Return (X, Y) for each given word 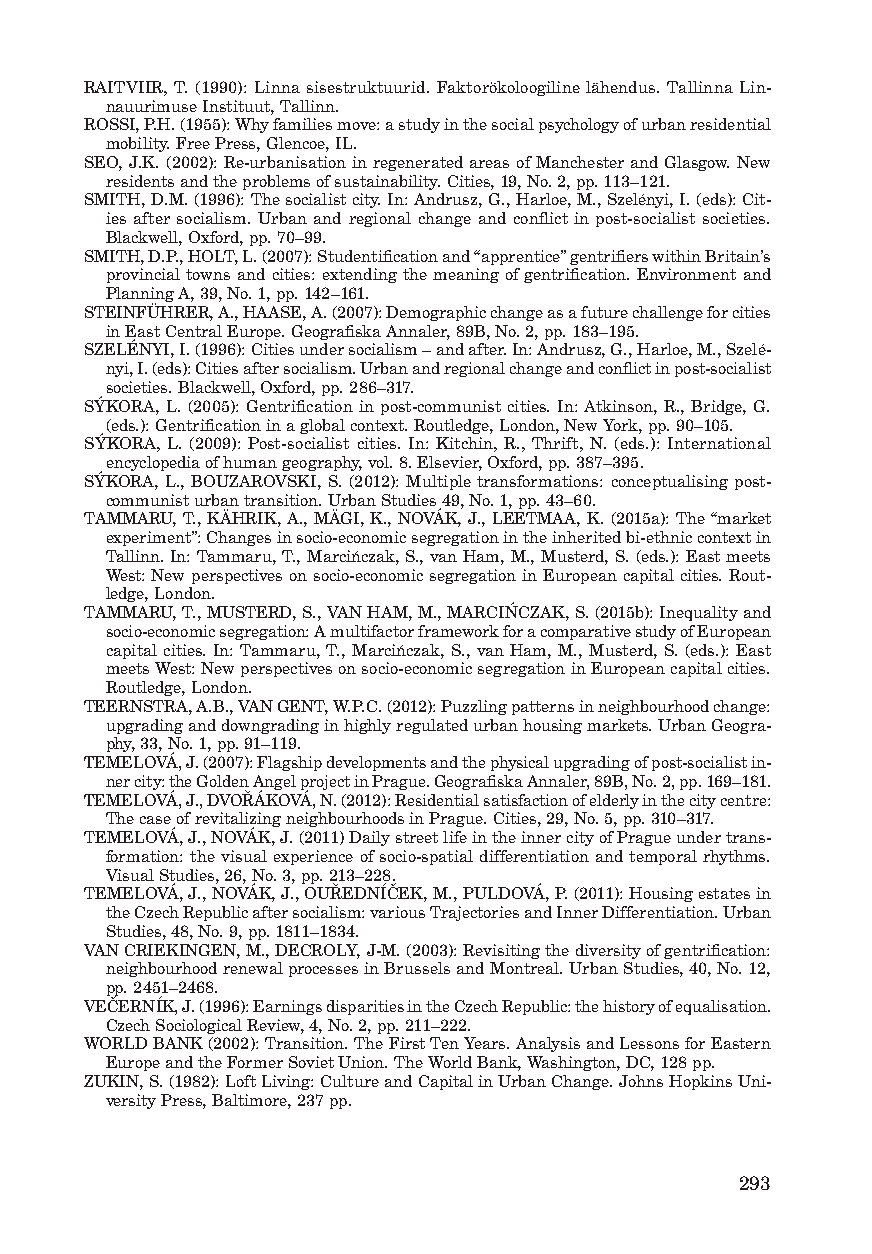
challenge (668, 313)
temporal (663, 857)
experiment (150, 538)
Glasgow (697, 163)
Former (255, 1062)
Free (193, 143)
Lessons (649, 1043)
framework (458, 631)
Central (194, 331)
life (455, 837)
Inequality (699, 613)
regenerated (418, 163)
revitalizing (238, 821)
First (407, 1043)
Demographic (436, 313)
